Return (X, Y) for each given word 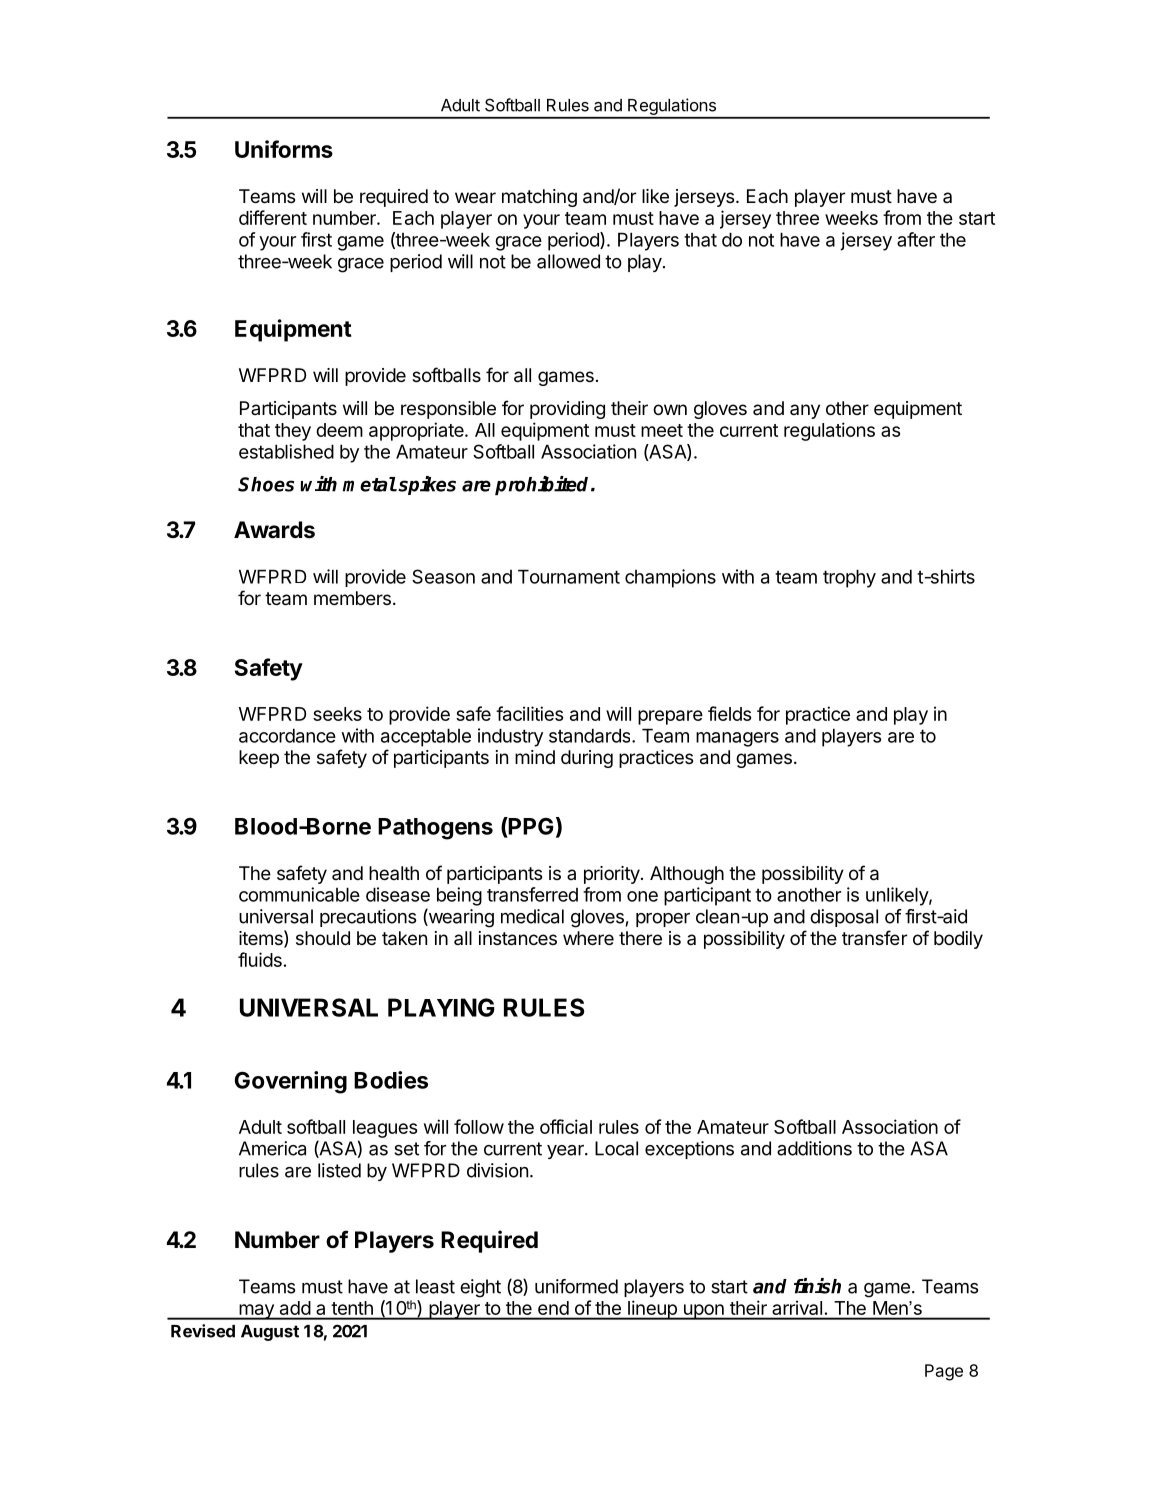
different (273, 217)
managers (737, 739)
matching (539, 198)
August (270, 1333)
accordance (287, 735)
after (916, 239)
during (587, 759)
